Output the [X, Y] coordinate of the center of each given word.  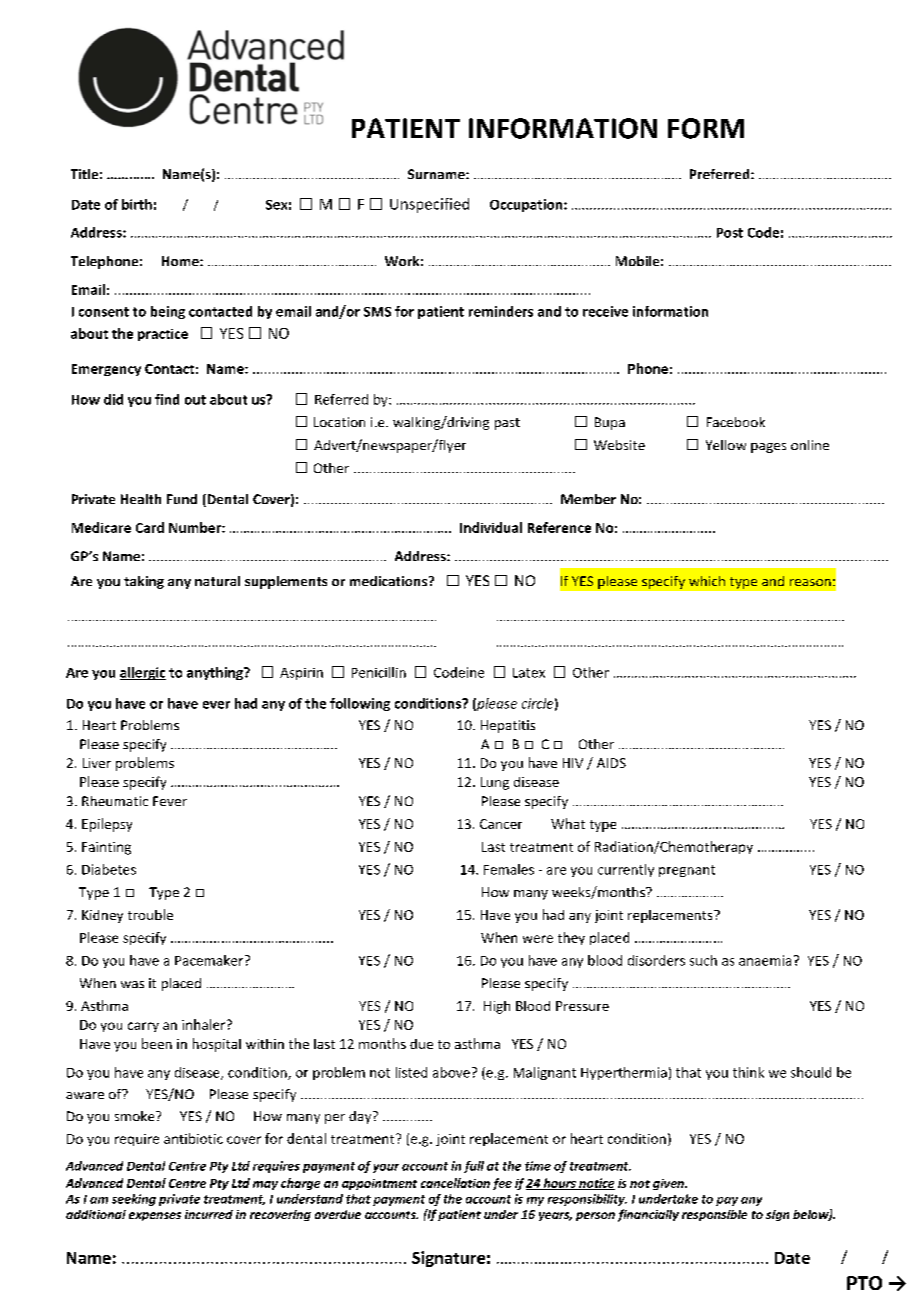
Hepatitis [508, 726]
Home [181, 261]
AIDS [611, 763]
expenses [155, 1216]
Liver [97, 763]
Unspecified [429, 205]
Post [730, 233]
